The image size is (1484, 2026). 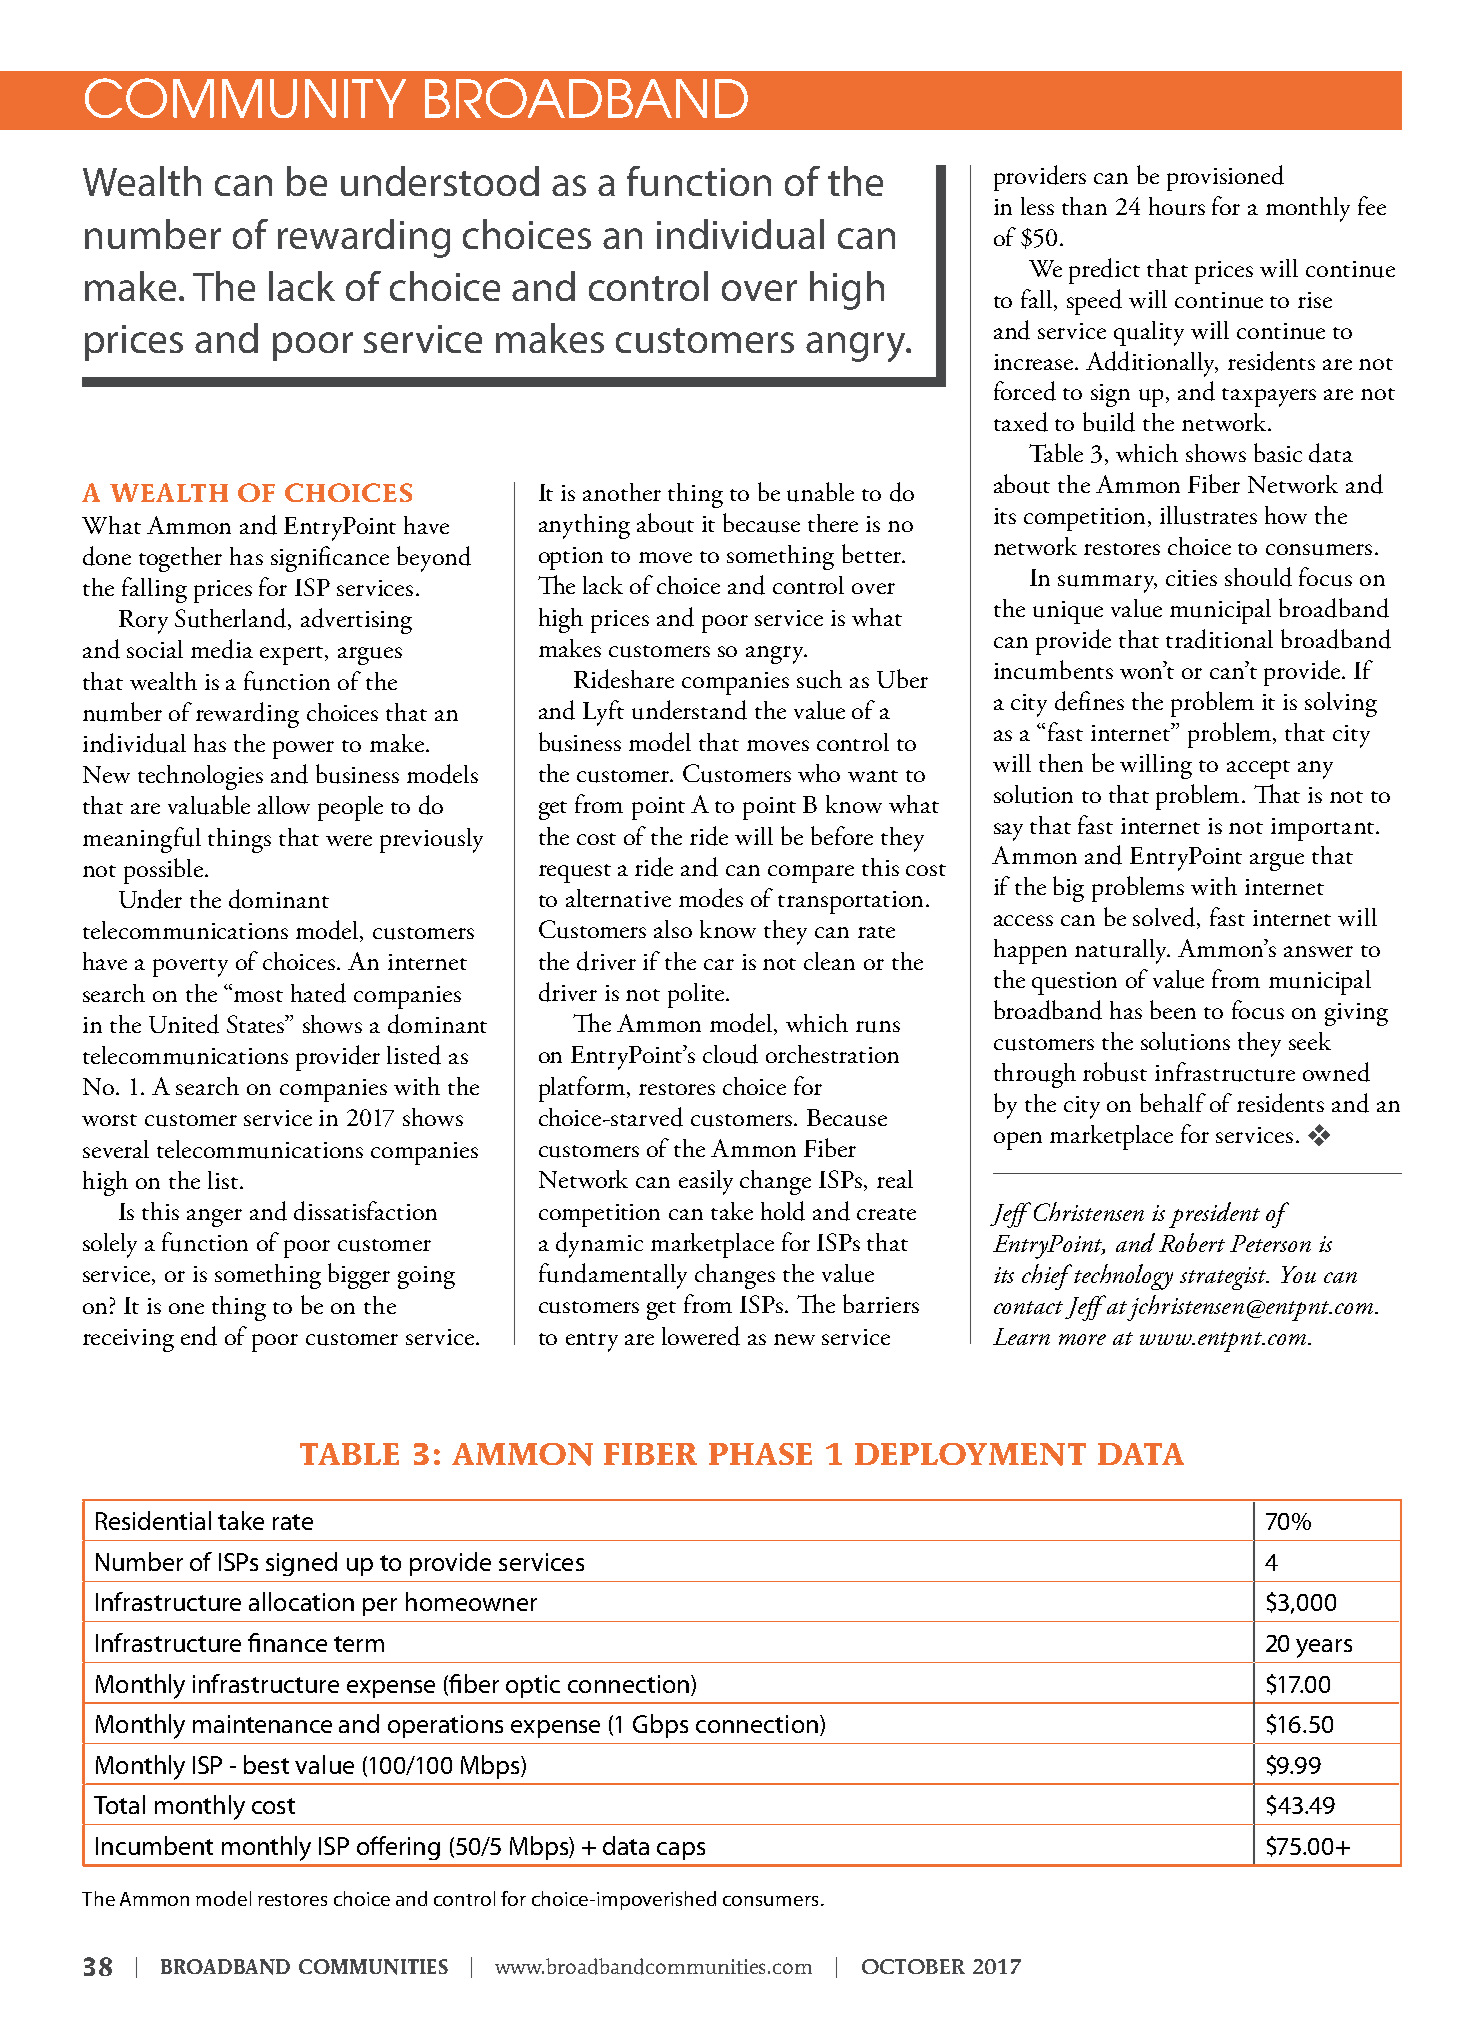 What do you see at coordinates (913, 1966) in the screenshot?
I see `OCTOBER` at bounding box center [913, 1966].
